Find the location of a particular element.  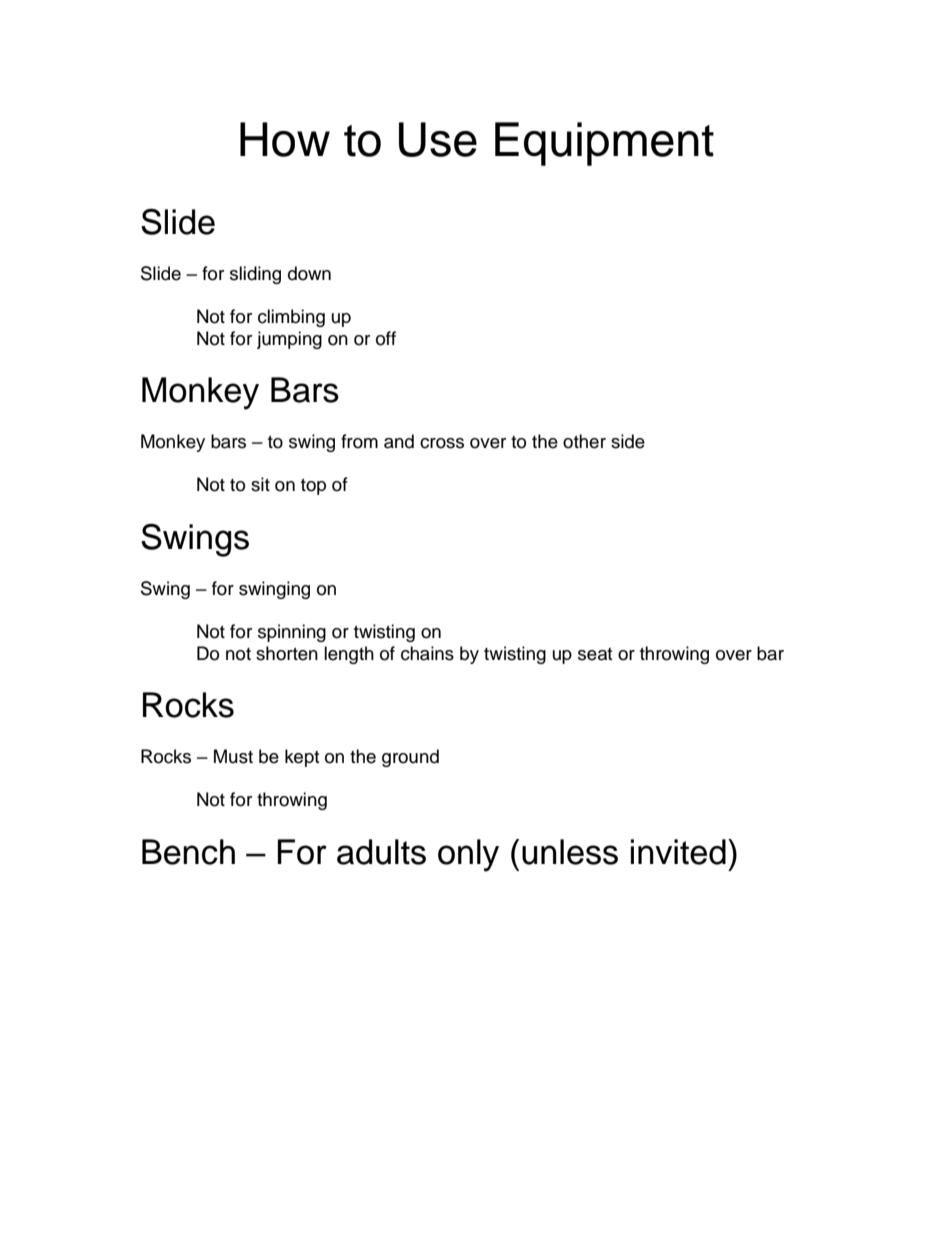

Equipment is located at coordinates (604, 144).
